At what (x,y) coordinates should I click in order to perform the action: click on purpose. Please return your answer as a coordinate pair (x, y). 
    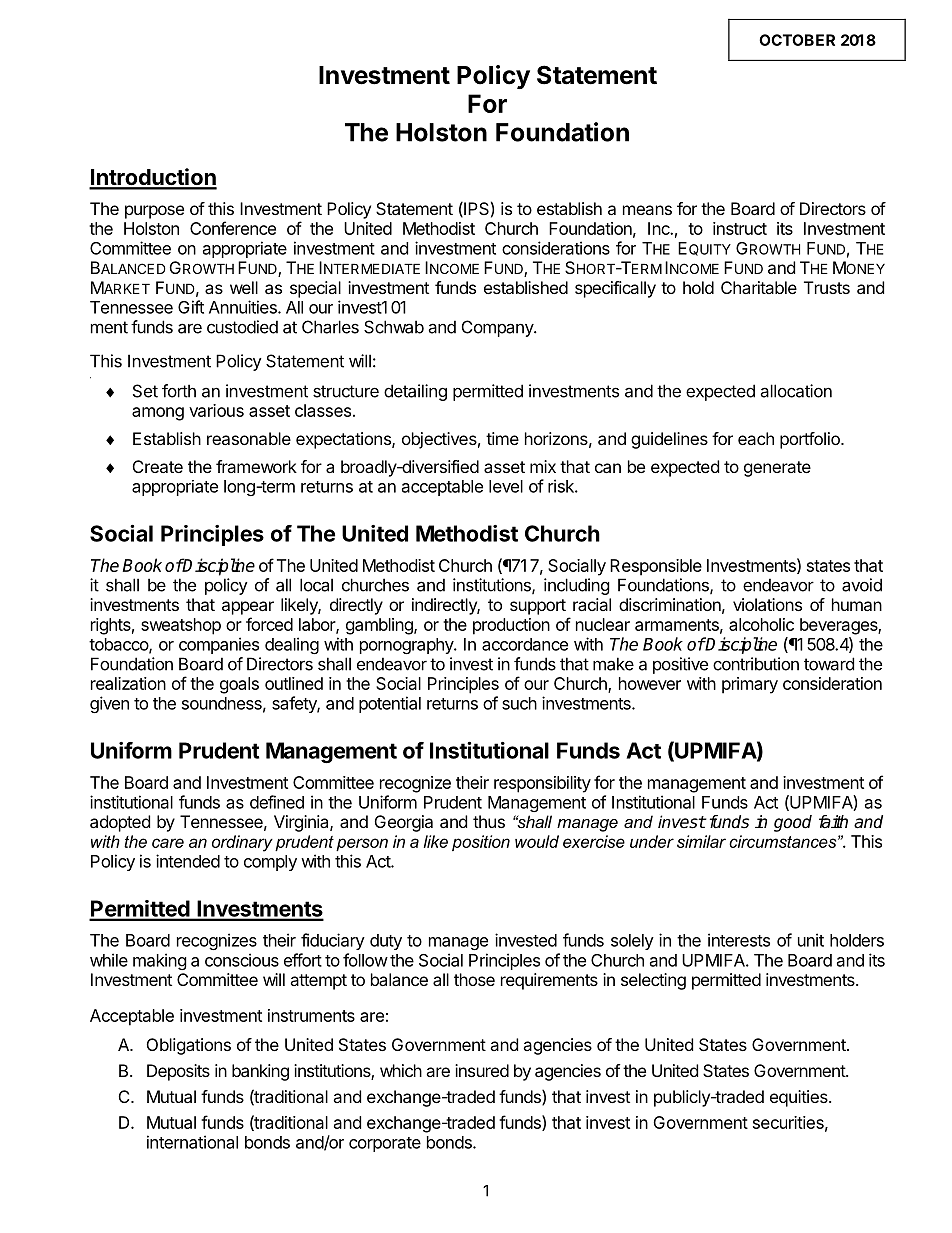
    Looking at the image, I should click on (154, 212).
